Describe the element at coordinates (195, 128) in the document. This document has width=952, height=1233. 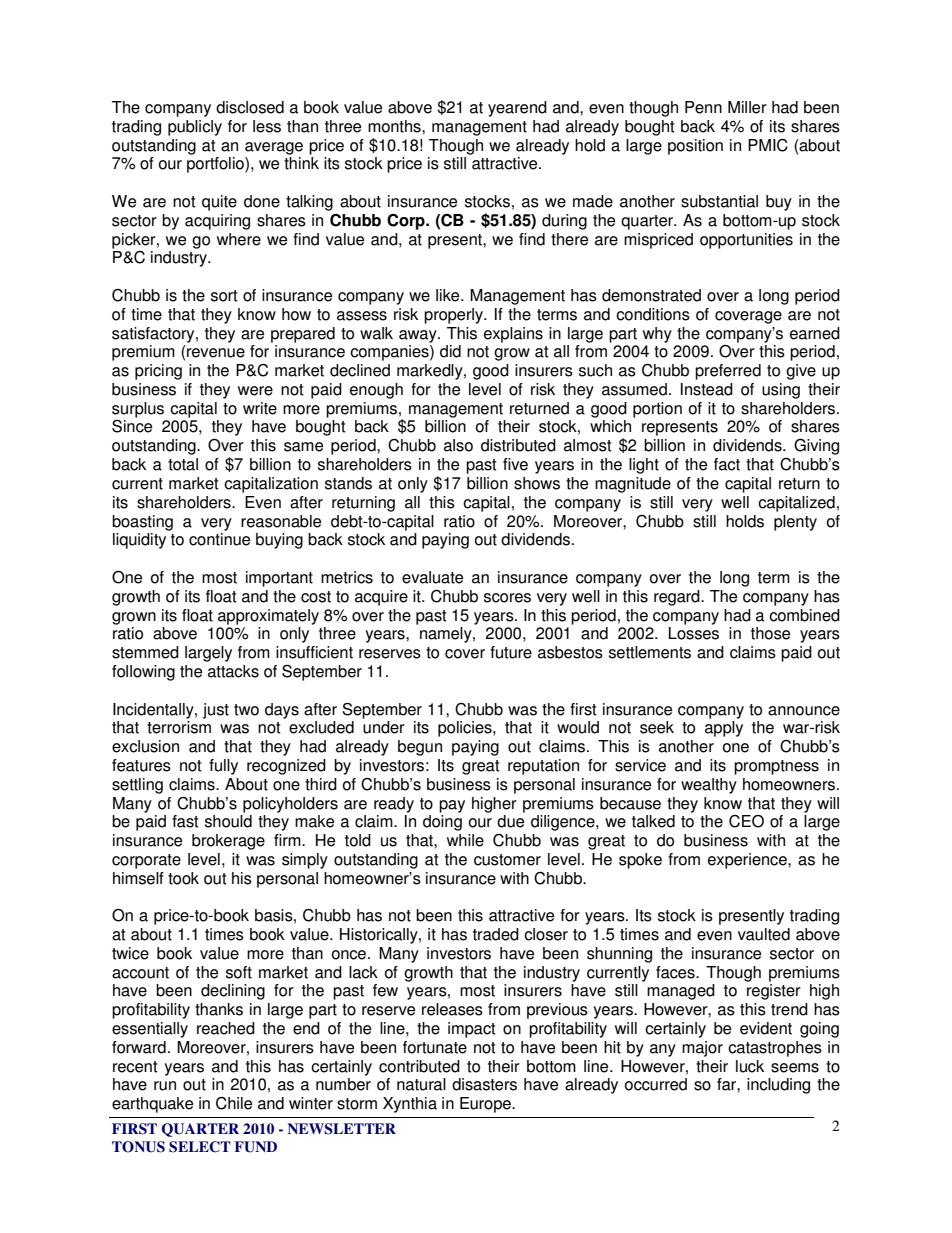
I see `publicly` at that location.
